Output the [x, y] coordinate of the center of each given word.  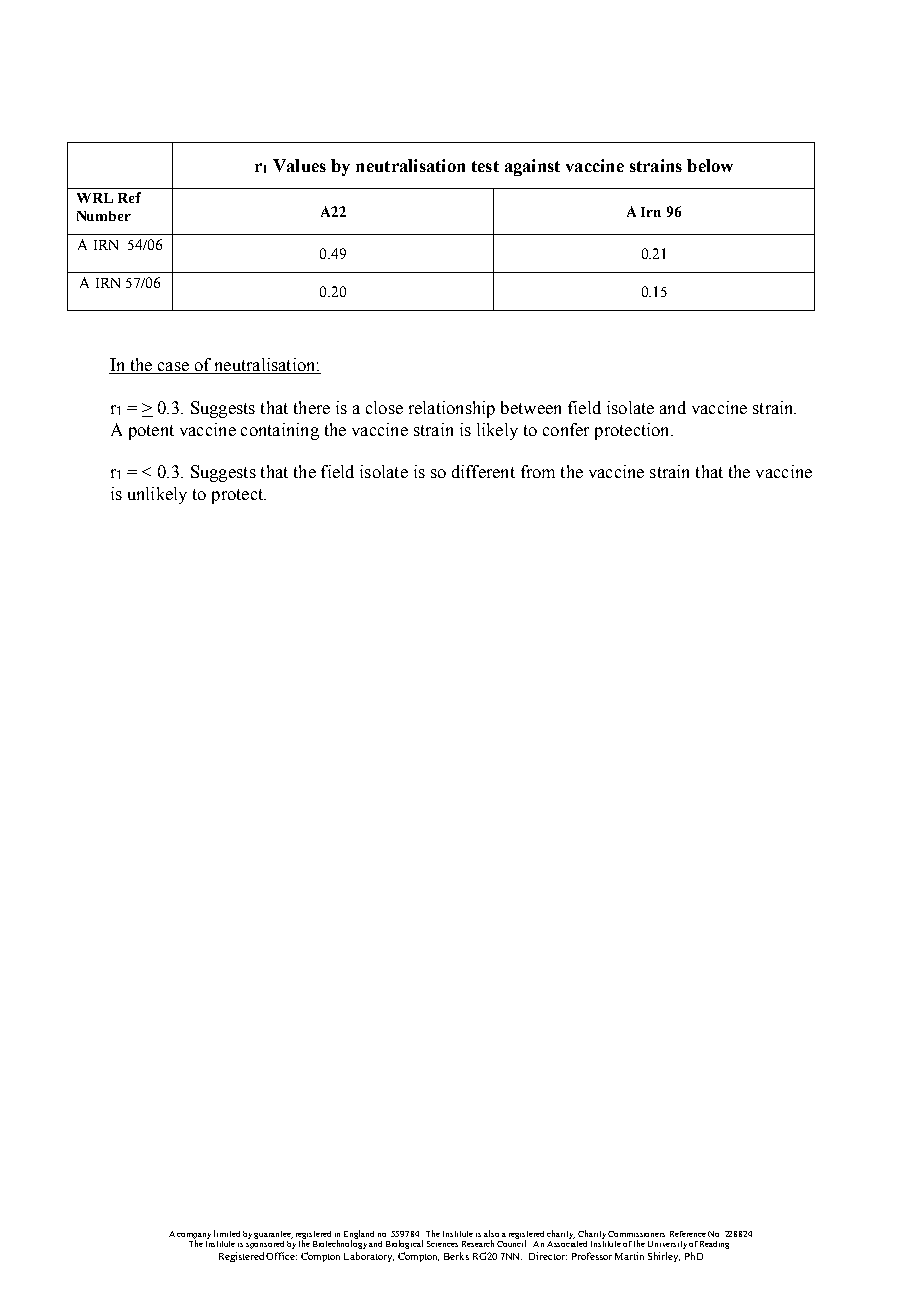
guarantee [273, 1235]
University [667, 1245]
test [485, 166]
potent [151, 432]
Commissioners [636, 1234]
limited [227, 1233]
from [538, 471]
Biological [404, 1244]
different [483, 471]
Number [104, 216]
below [710, 165]
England [359, 1235]
